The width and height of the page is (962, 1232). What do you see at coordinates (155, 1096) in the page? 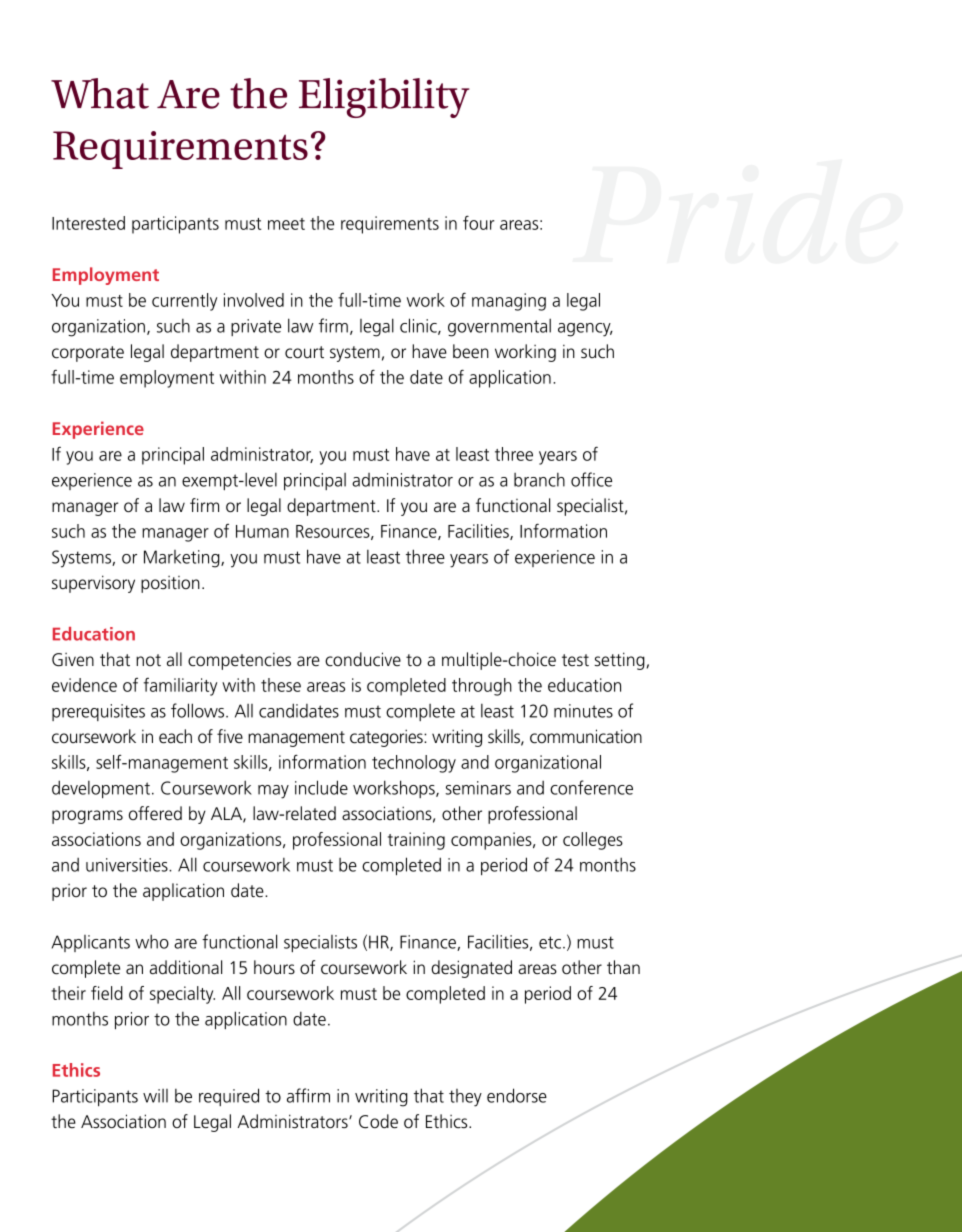
I see `will` at bounding box center [155, 1096].
